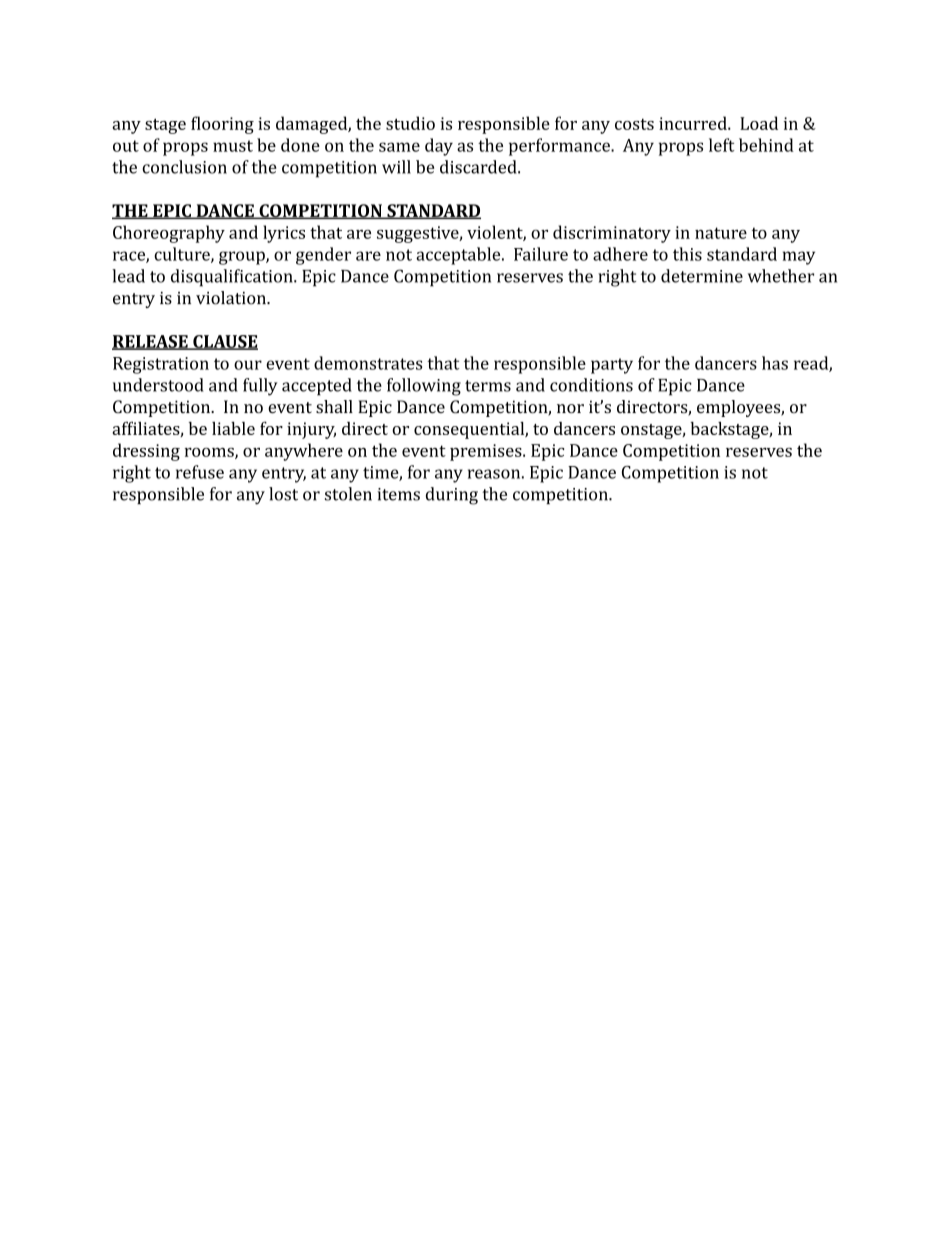 The height and width of the screenshot is (1233, 952). What do you see at coordinates (233, 146) in the screenshot?
I see `must` at bounding box center [233, 146].
